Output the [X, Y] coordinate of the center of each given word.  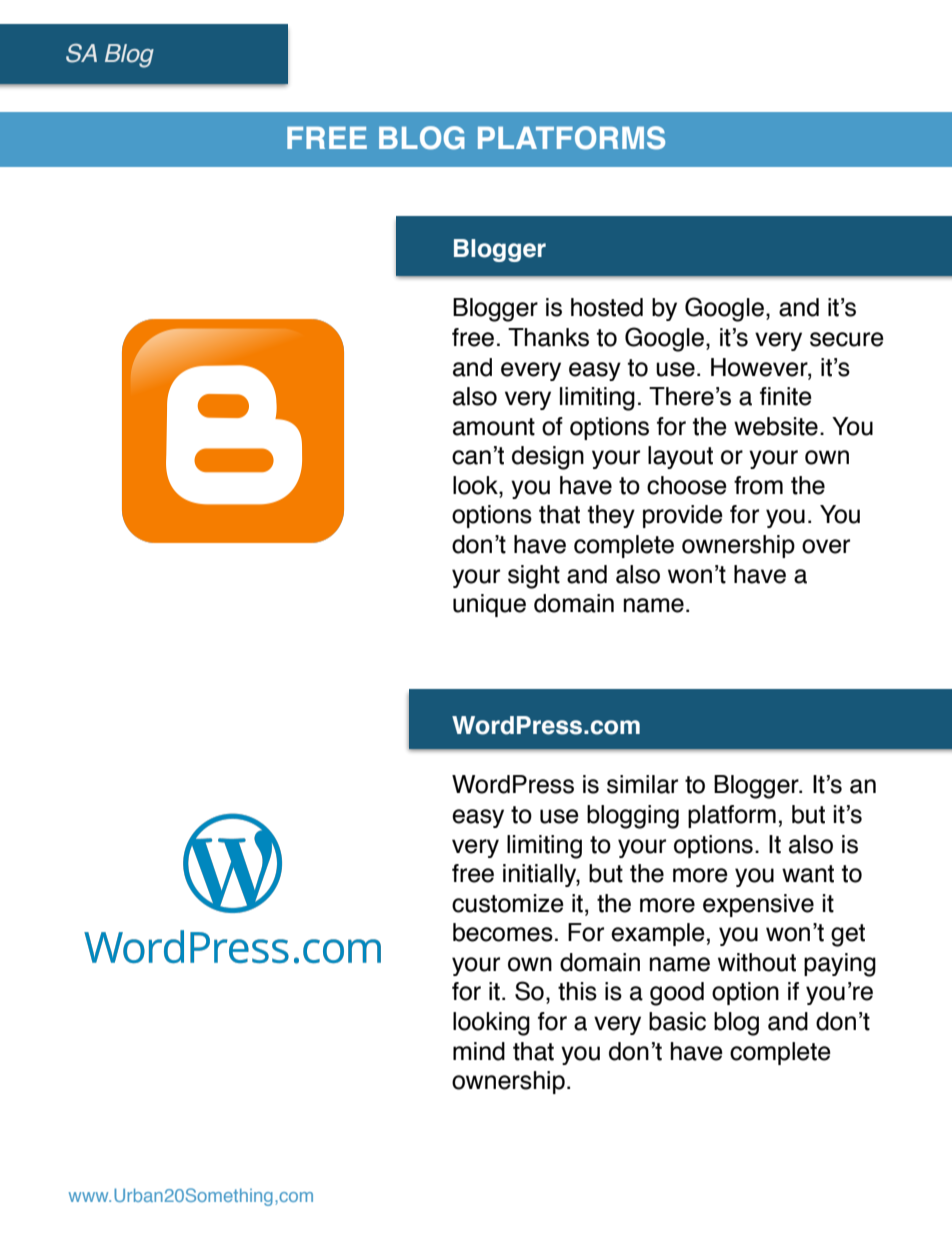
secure [847, 339]
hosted [607, 307]
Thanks [548, 337]
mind [479, 1051]
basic [677, 1021]
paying [840, 965]
